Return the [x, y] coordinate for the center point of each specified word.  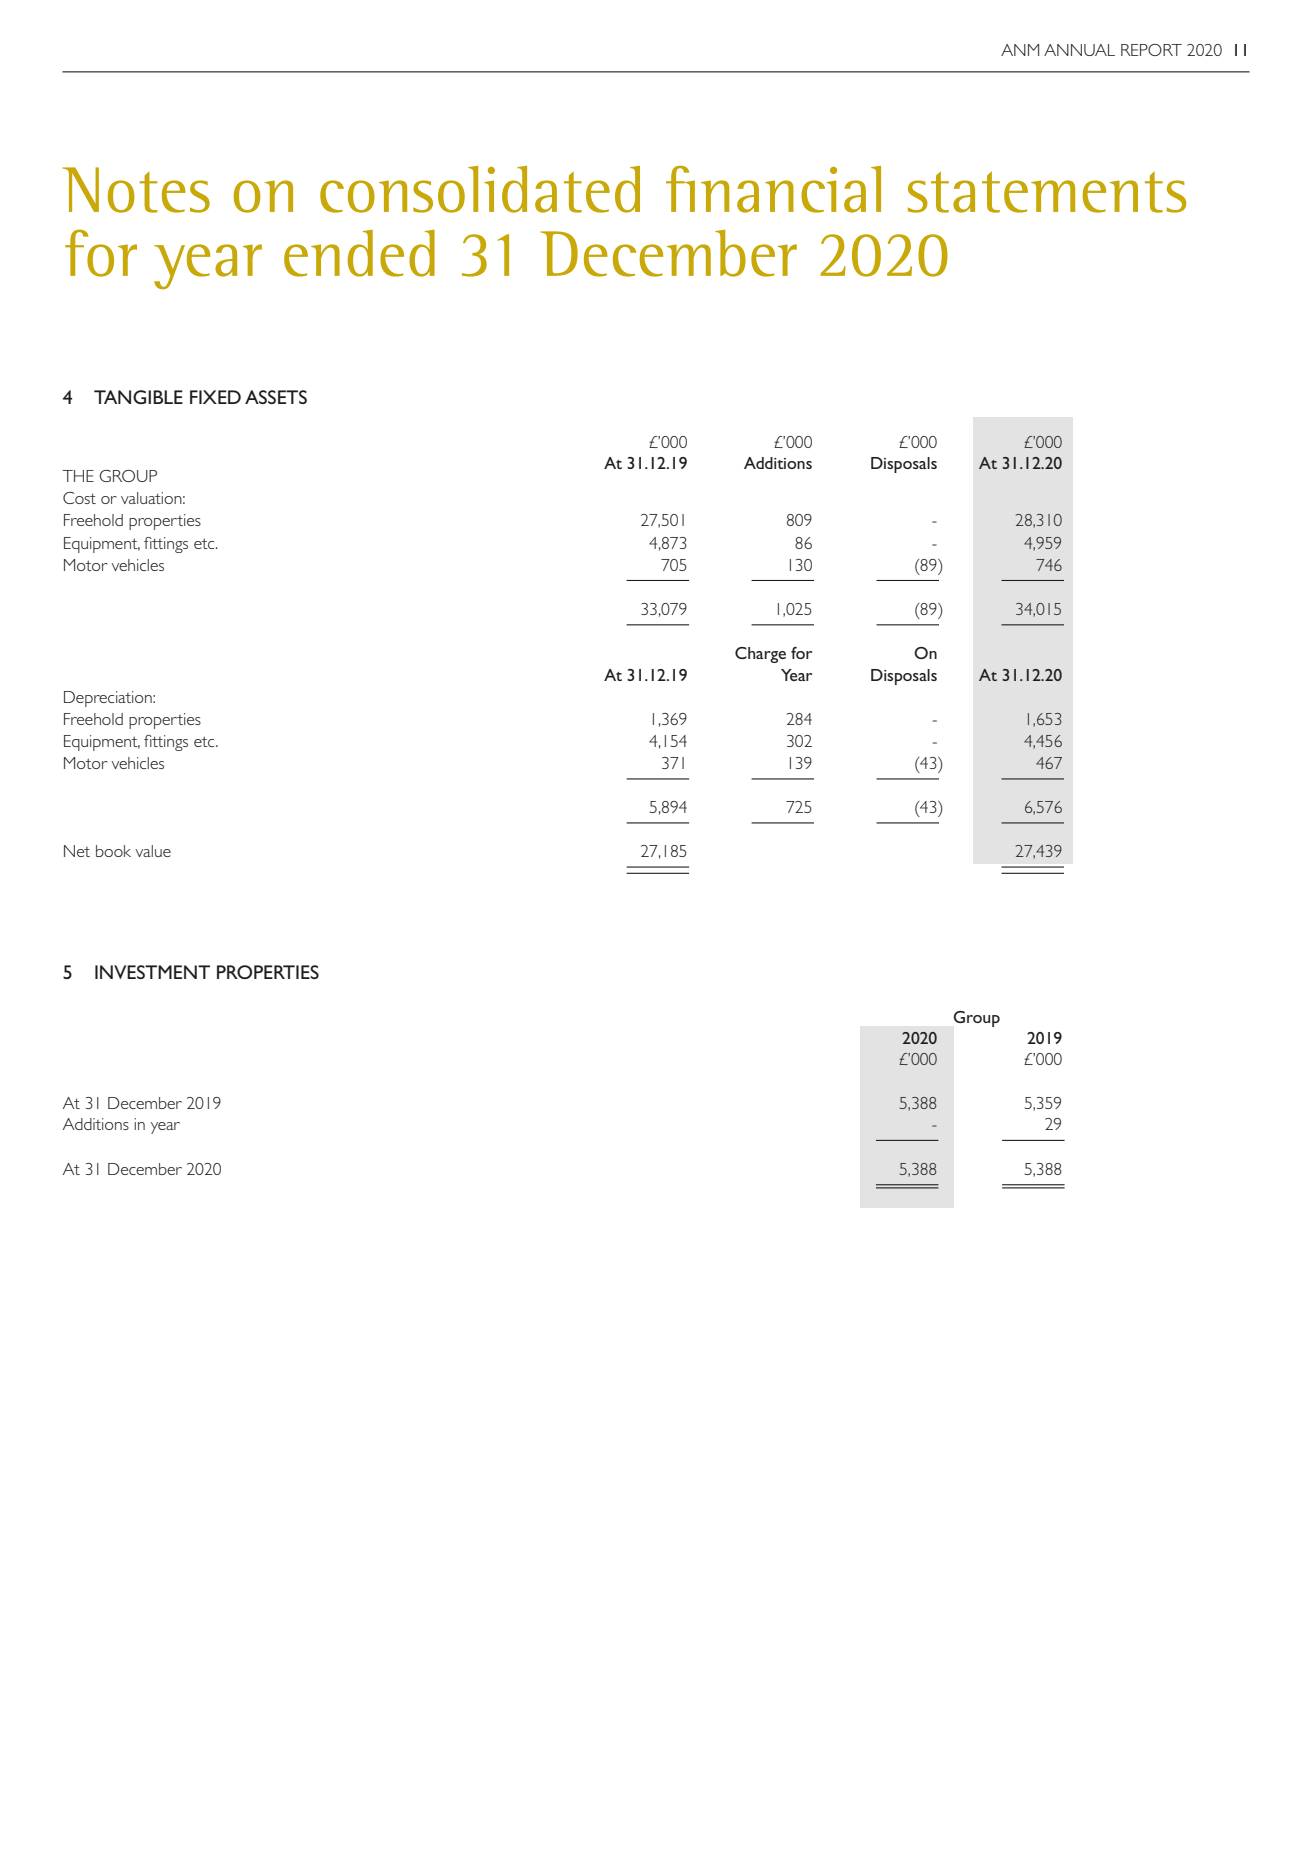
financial [773, 189]
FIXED [215, 397]
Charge [760, 655]
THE [78, 476]
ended [359, 253]
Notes [136, 190]
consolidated [480, 189]
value [153, 851]
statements [1047, 192]
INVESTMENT [152, 972]
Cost [79, 498]
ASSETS [276, 397]
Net [77, 851]
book [113, 851]
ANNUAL [1079, 50]
